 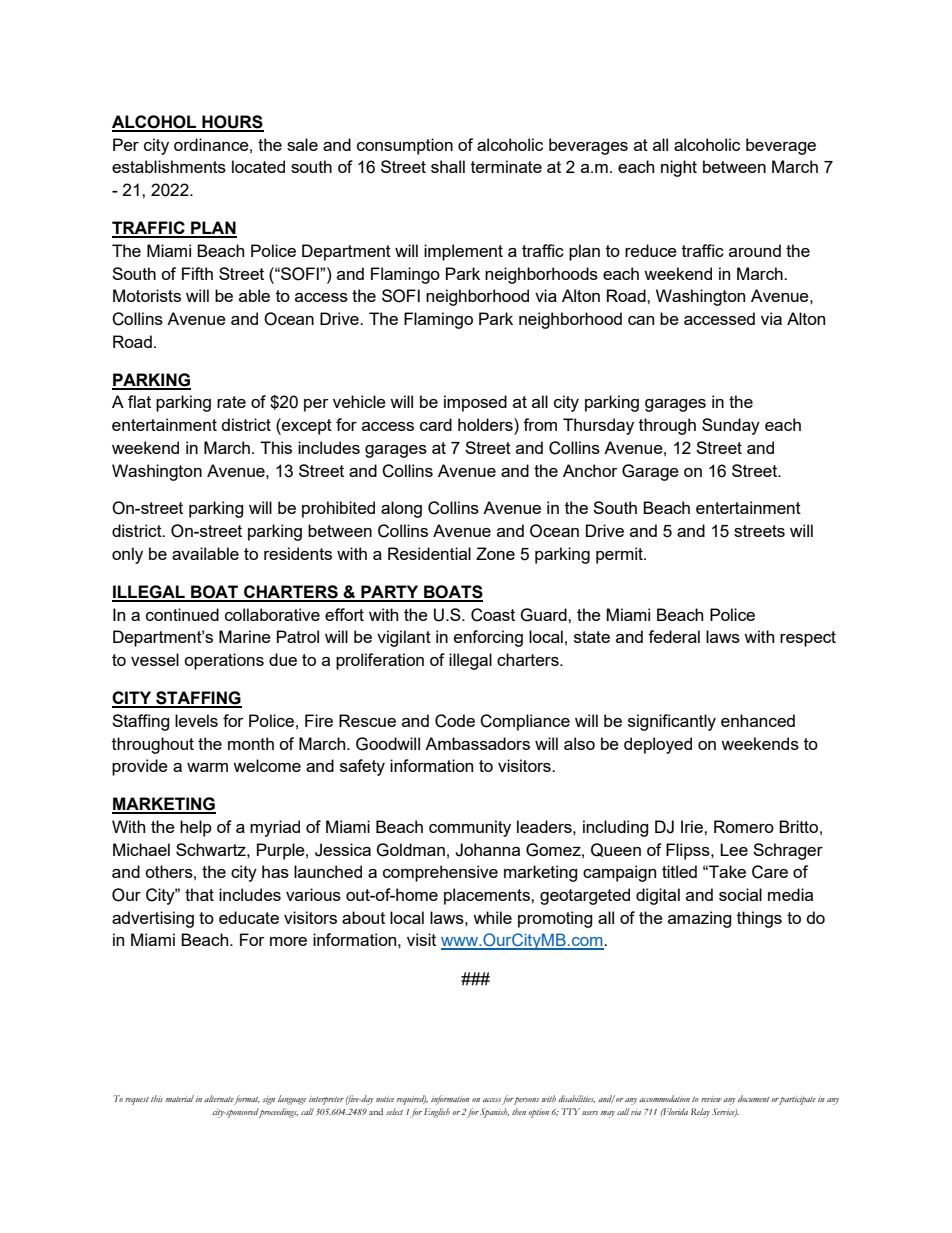 What do you see at coordinates (679, 168) in the screenshot?
I see `night` at bounding box center [679, 168].
